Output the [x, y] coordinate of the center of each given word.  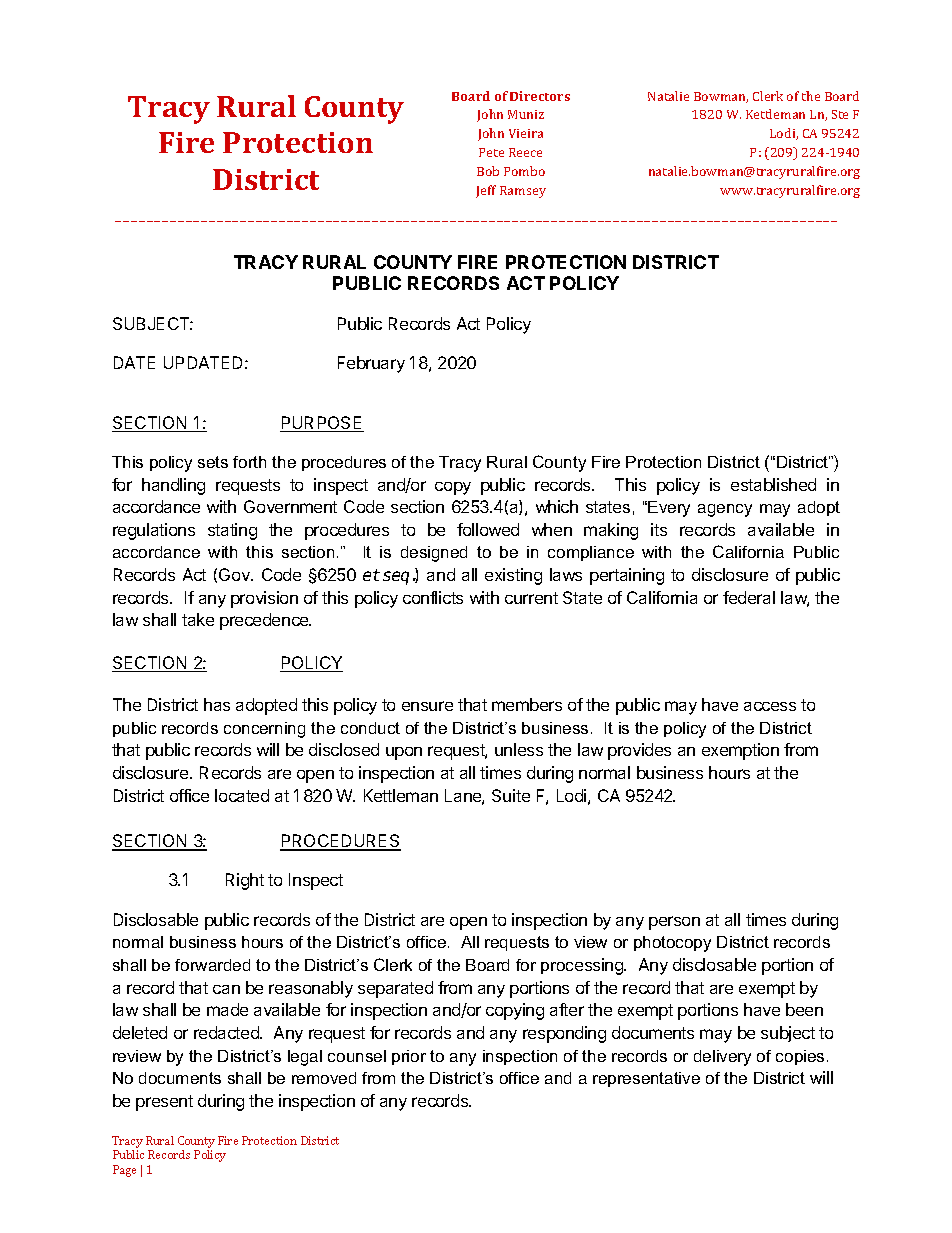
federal [749, 597]
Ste [840, 114]
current [531, 598]
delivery [722, 1058]
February [371, 364]
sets [213, 462]
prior [409, 1057]
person [674, 923]
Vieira [526, 133]
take [198, 619]
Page [124, 1171]
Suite [511, 795]
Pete [491, 152]
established [773, 484]
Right [245, 881]
